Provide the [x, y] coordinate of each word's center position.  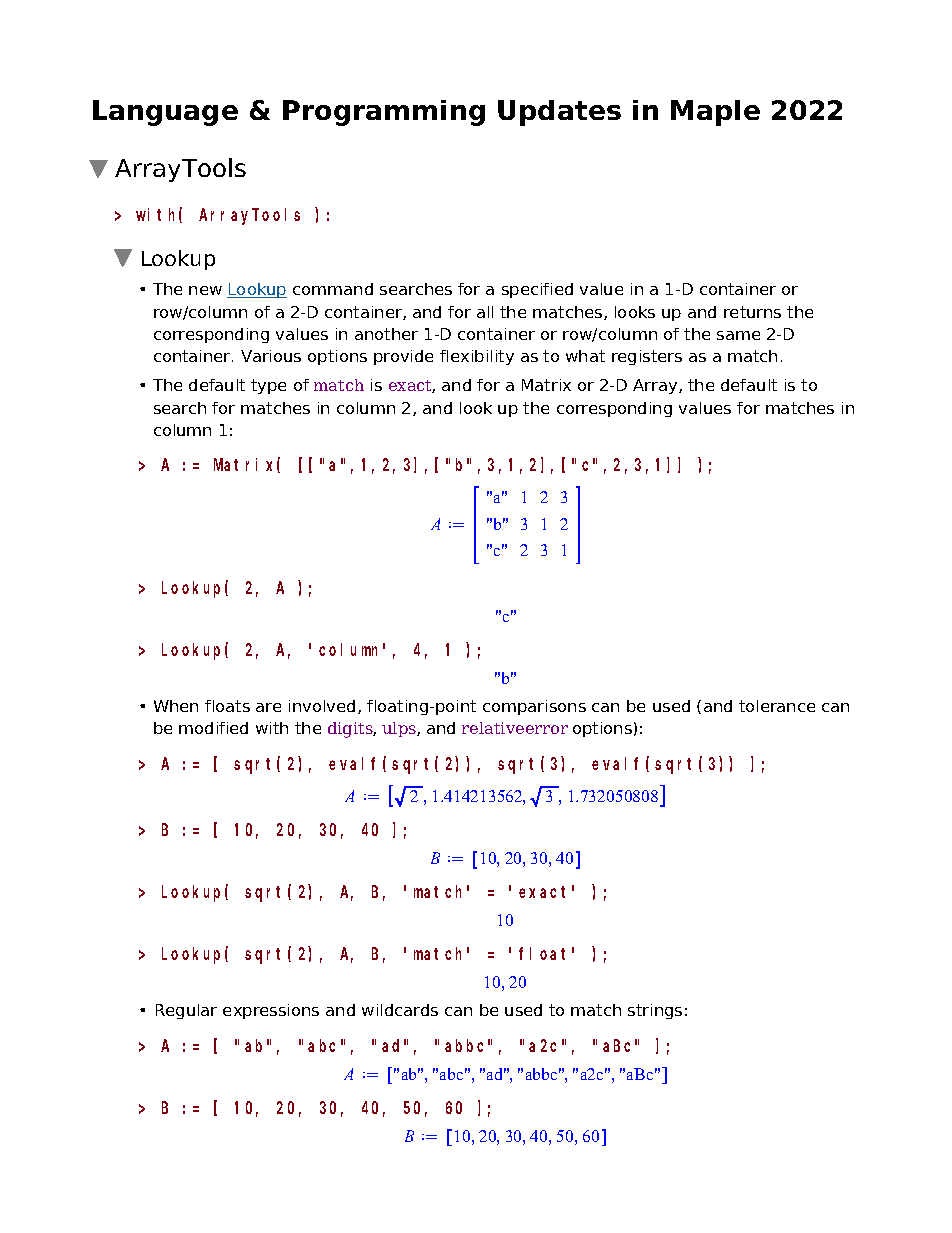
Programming [384, 113]
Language [165, 113]
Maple [715, 113]
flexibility [477, 357]
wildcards [400, 1010]
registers [647, 357]
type [268, 386]
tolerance [777, 706]
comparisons [534, 707]
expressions [271, 1011]
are [268, 707]
